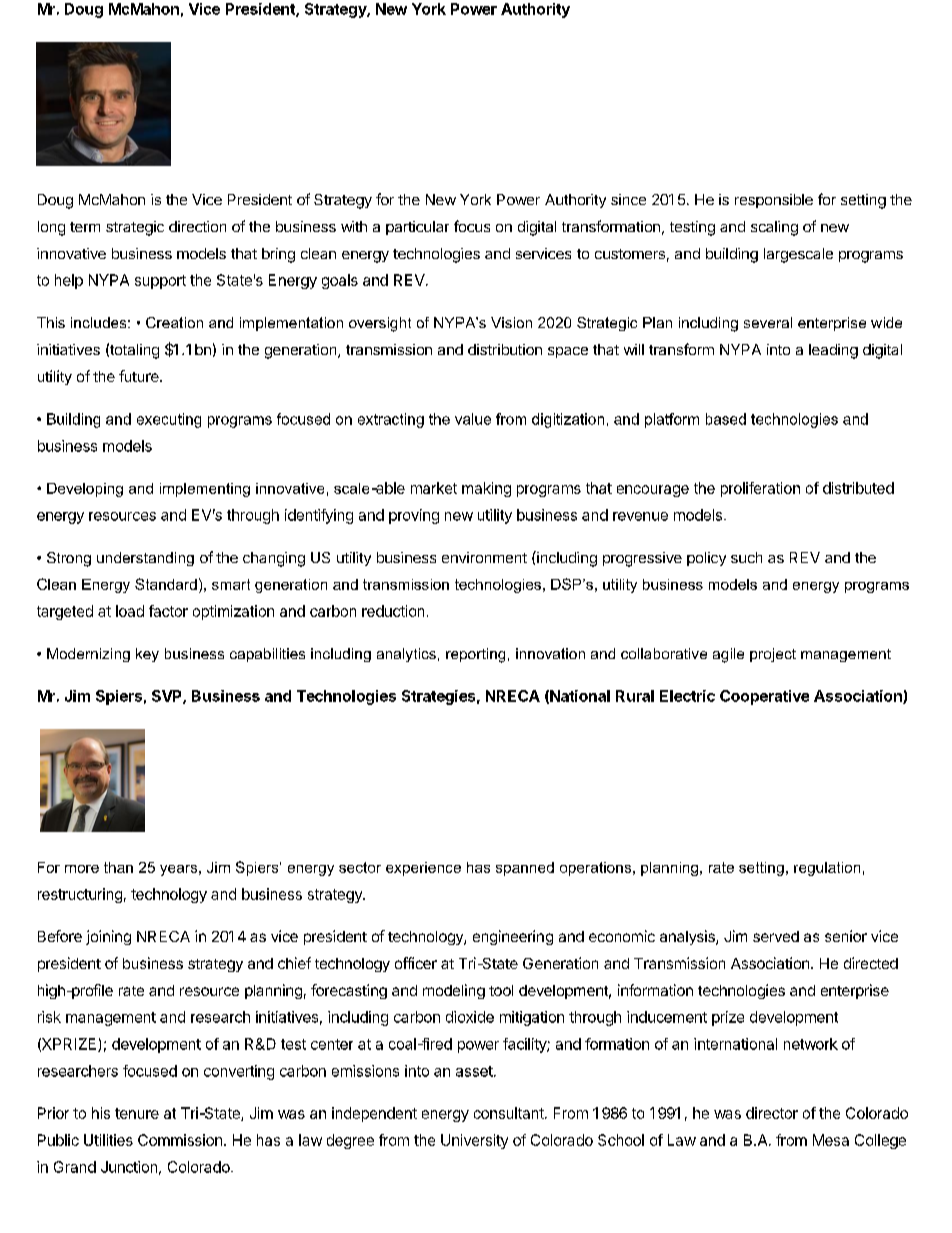 Image resolution: width=952 pixels, height=1233 pixels. Describe the element at coordinates (774, 228) in the document. I see `scaling` at that location.
